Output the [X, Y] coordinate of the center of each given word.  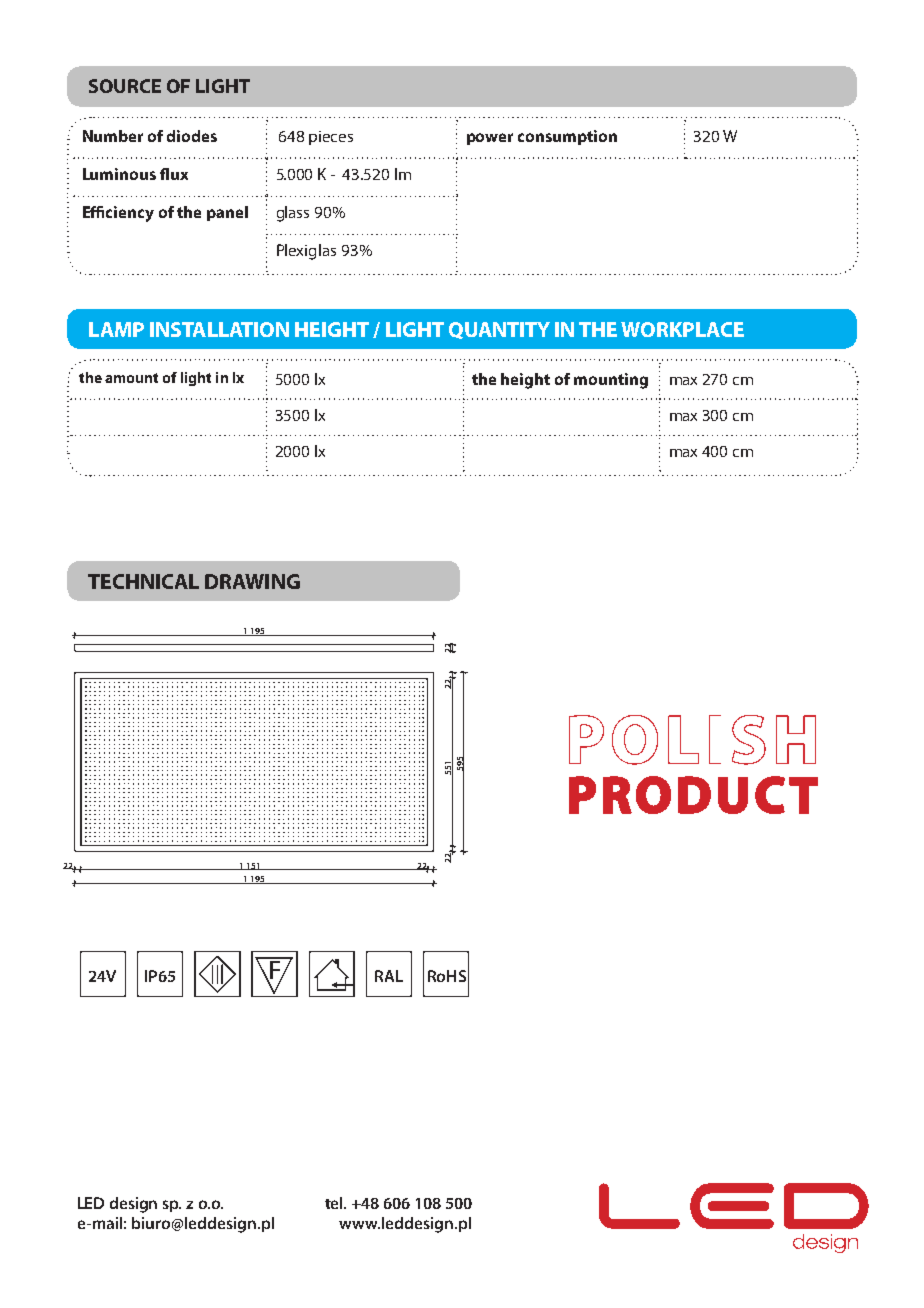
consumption [567, 137]
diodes [192, 136]
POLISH [692, 740]
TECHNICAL [143, 581]
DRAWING [252, 581]
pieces [331, 138]
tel [335, 1203]
